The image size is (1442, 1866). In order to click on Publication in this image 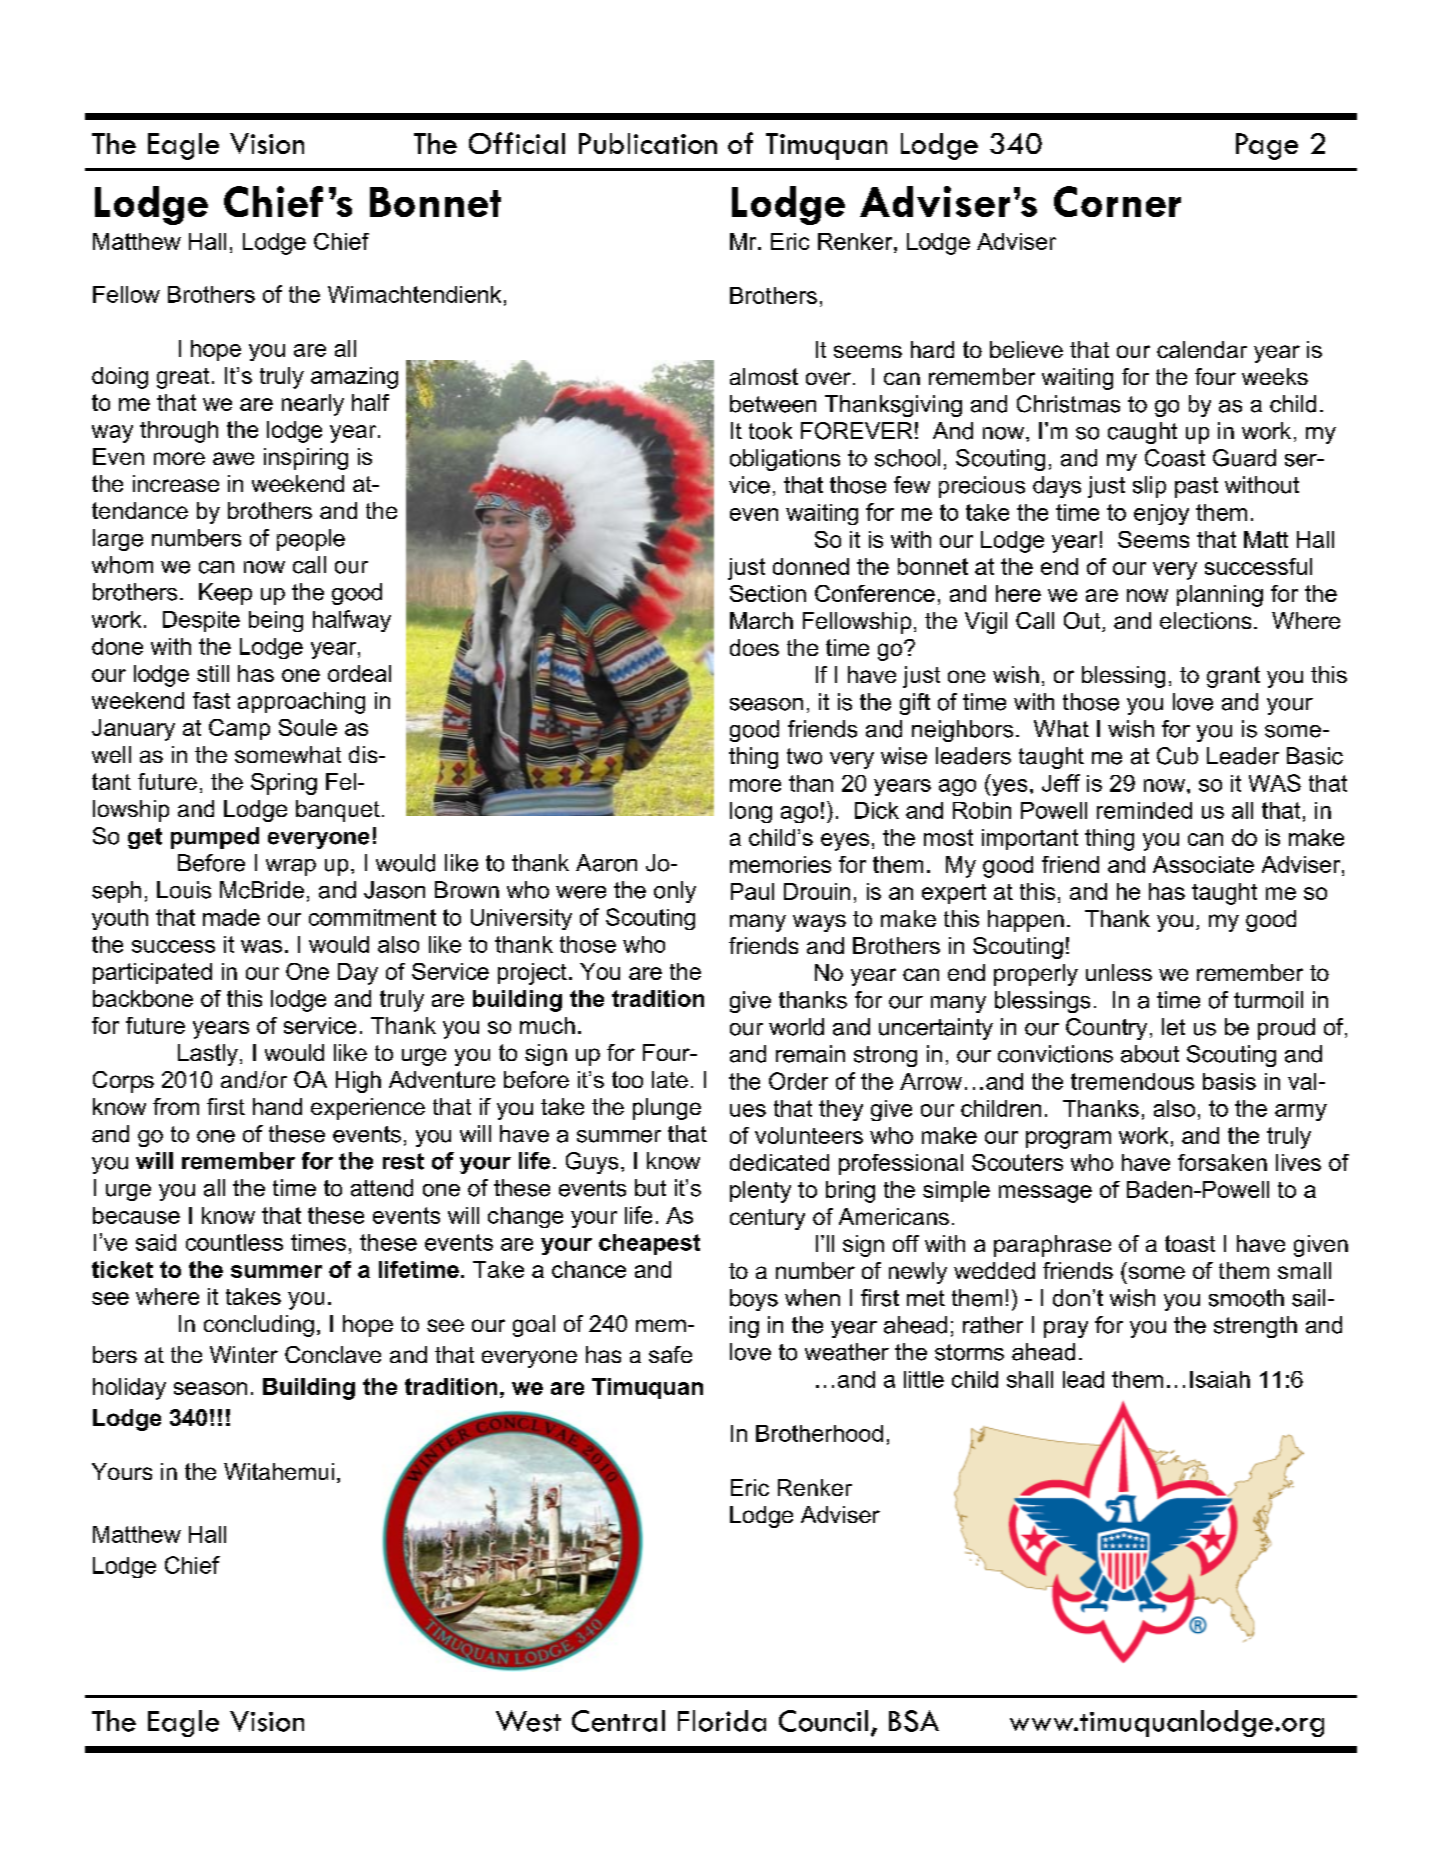, I will do `click(648, 143)`.
